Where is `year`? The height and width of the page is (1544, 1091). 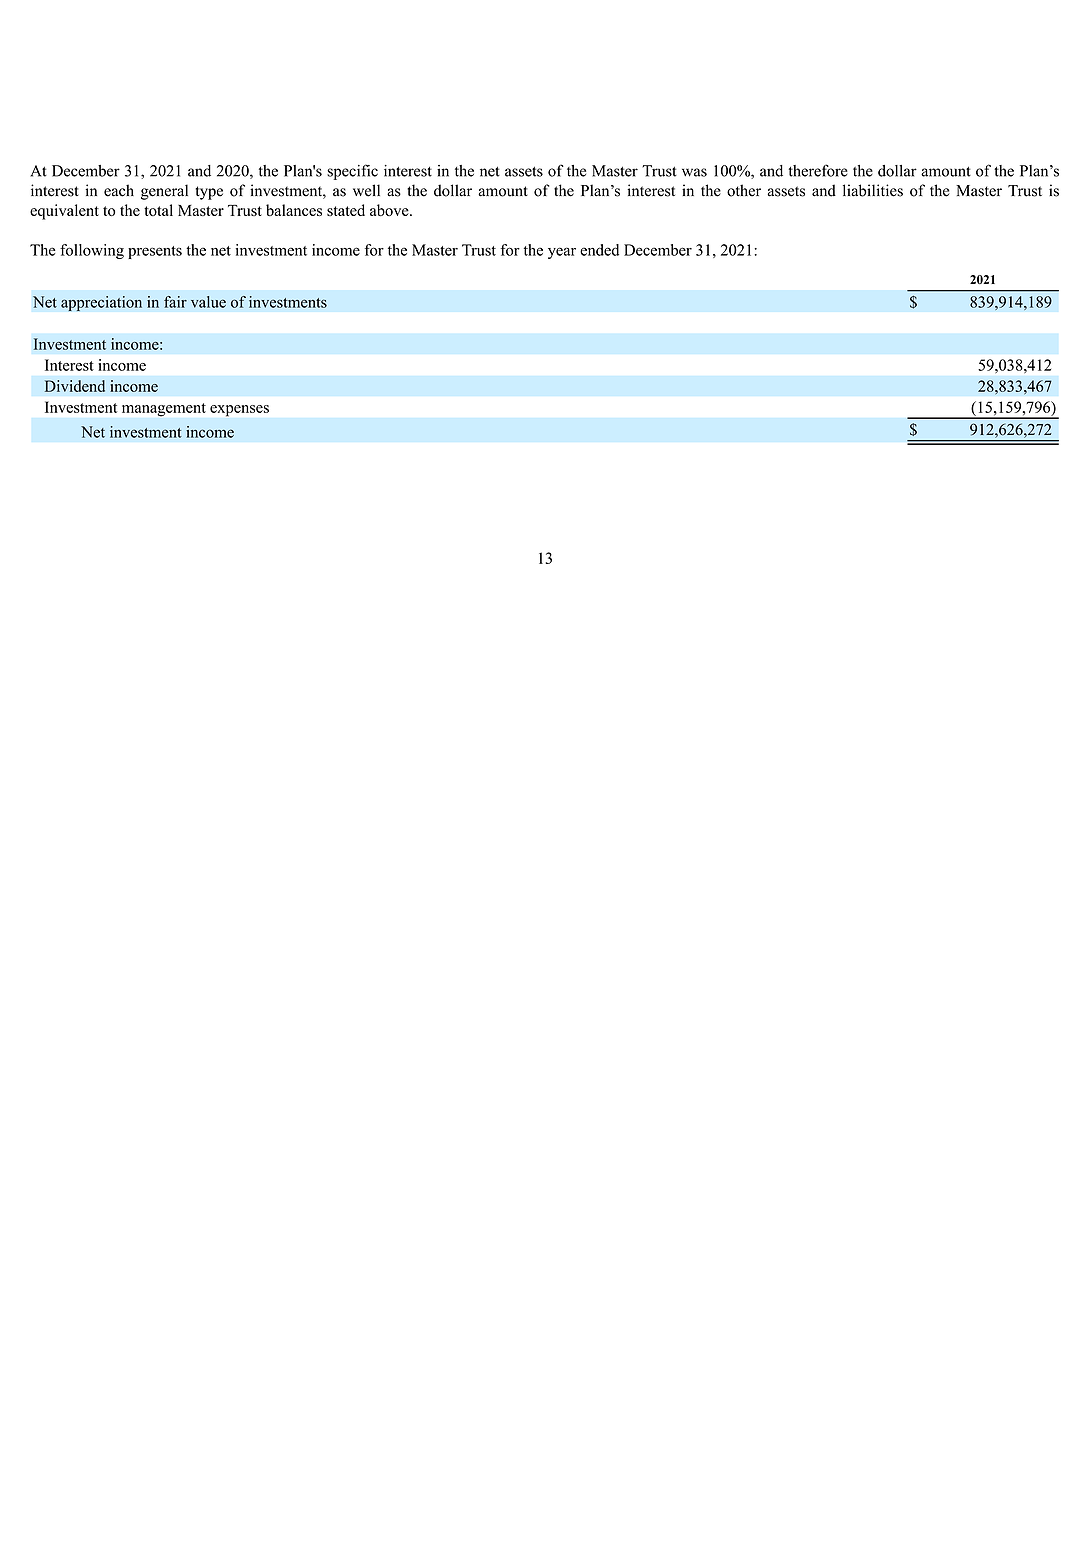 year is located at coordinates (562, 253).
